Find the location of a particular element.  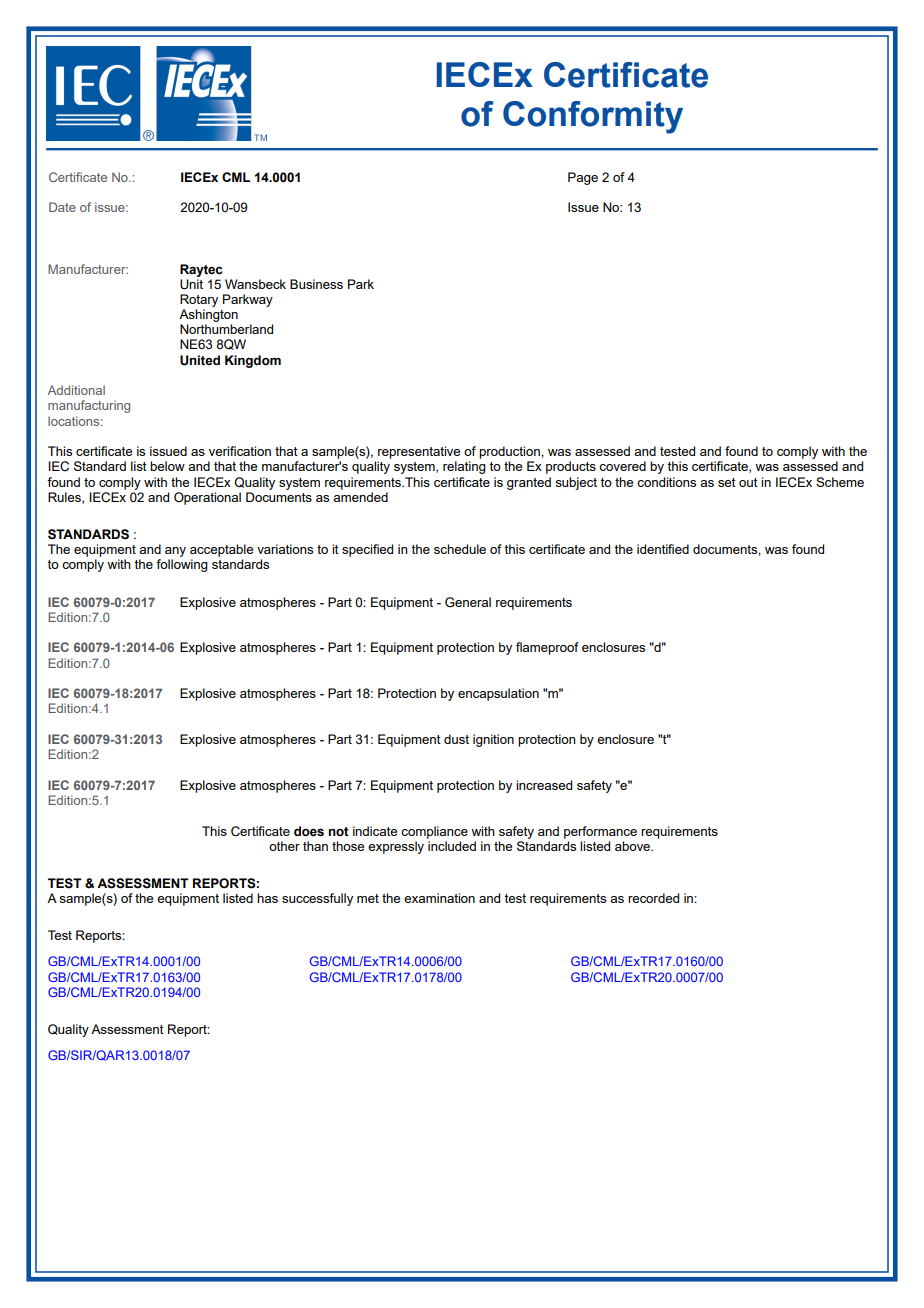

Page is located at coordinates (583, 178).
